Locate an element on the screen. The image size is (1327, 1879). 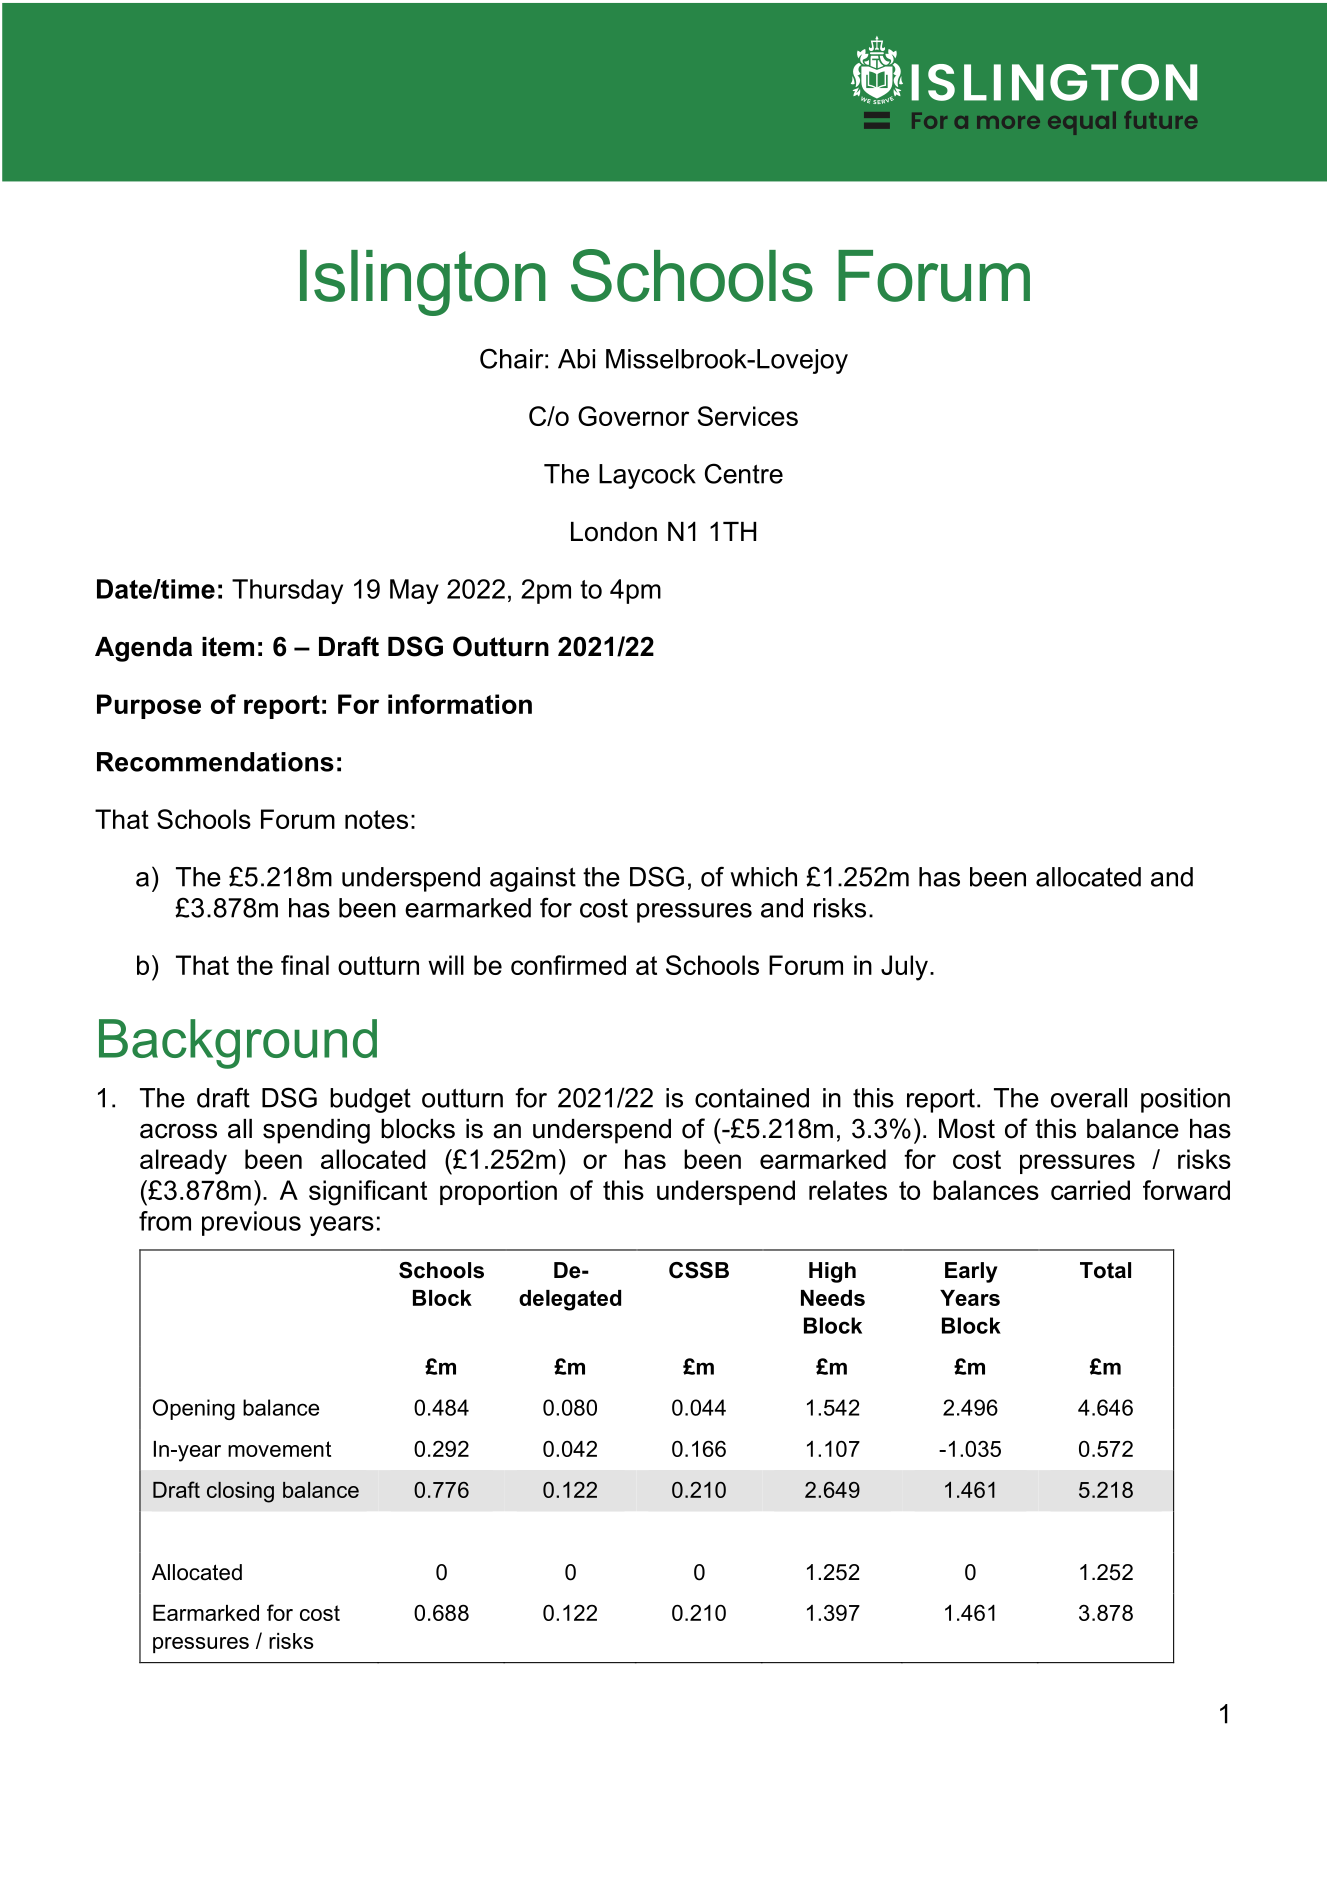
July is located at coordinates (904, 968).
